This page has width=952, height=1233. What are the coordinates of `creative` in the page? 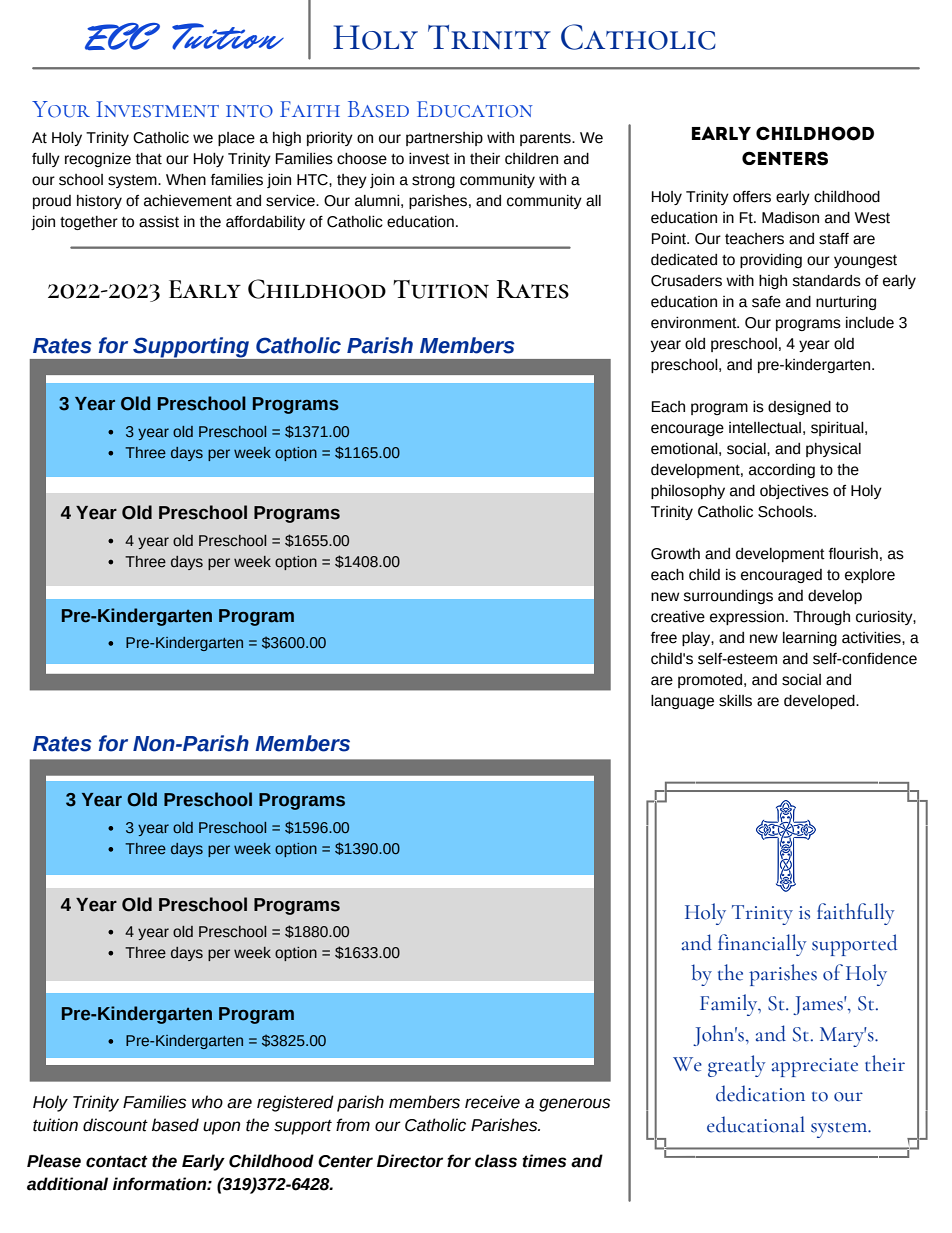 It's located at (678, 617).
